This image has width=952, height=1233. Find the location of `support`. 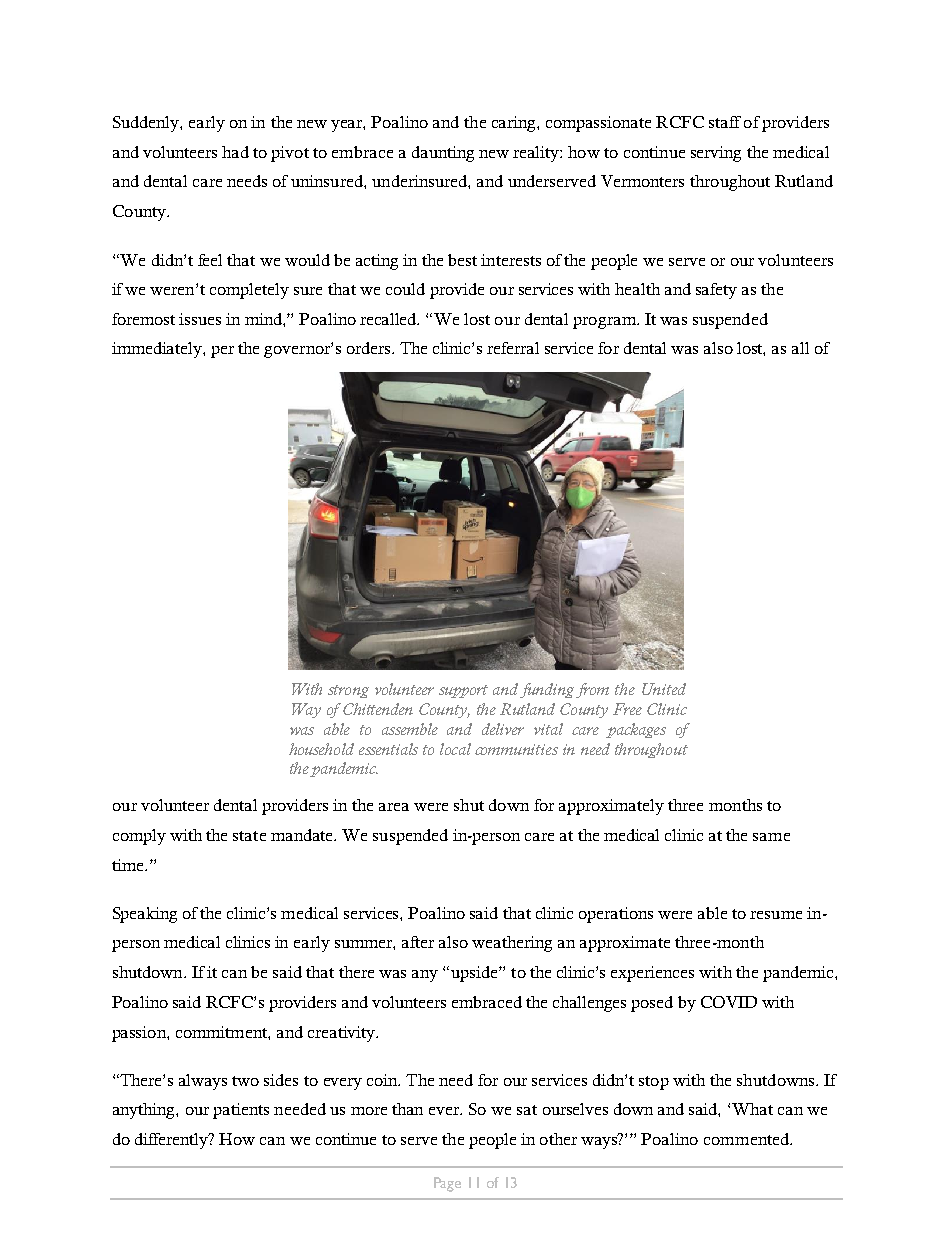

support is located at coordinates (463, 691).
